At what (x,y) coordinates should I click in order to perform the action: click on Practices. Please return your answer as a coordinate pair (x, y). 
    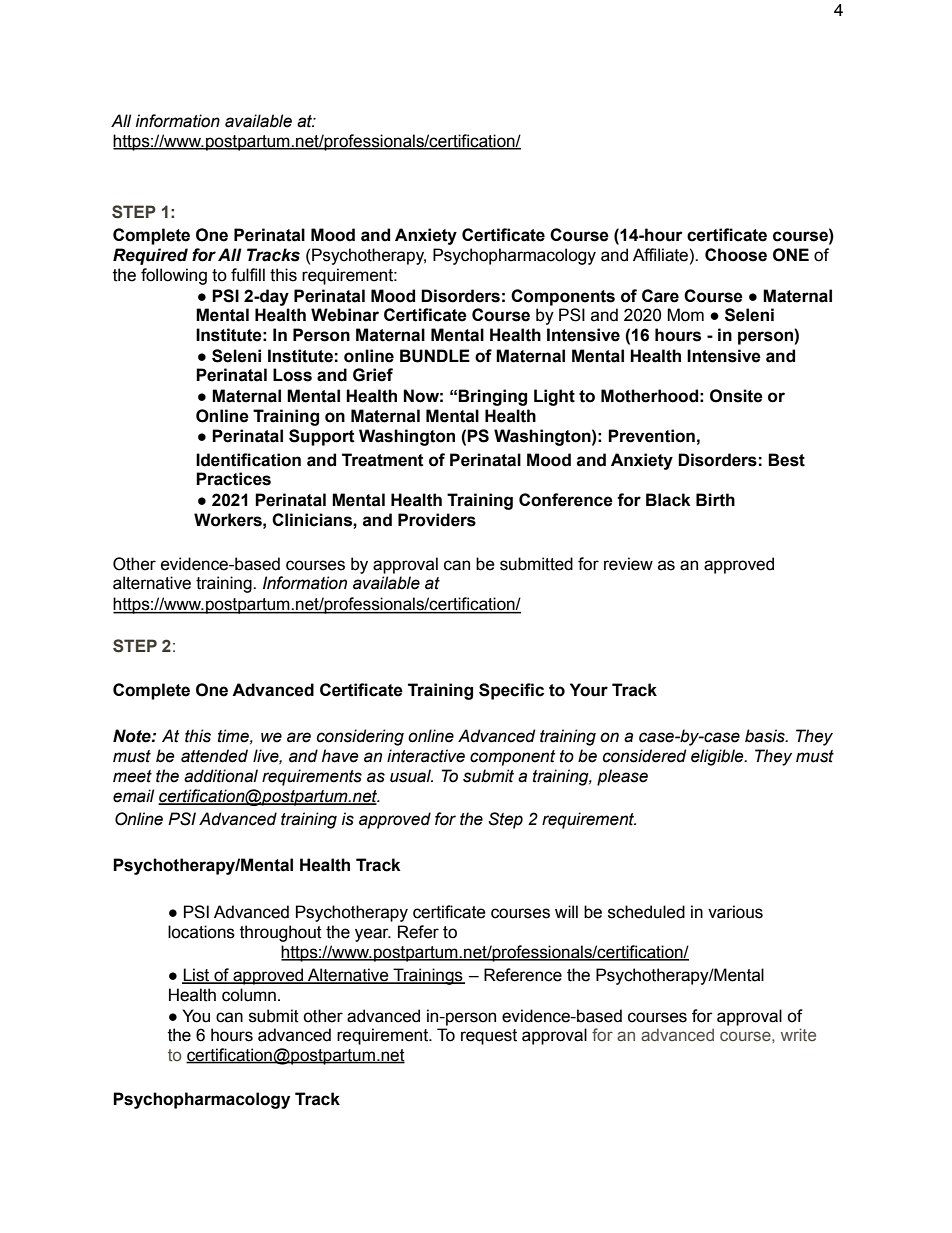
    Looking at the image, I should click on (233, 479).
